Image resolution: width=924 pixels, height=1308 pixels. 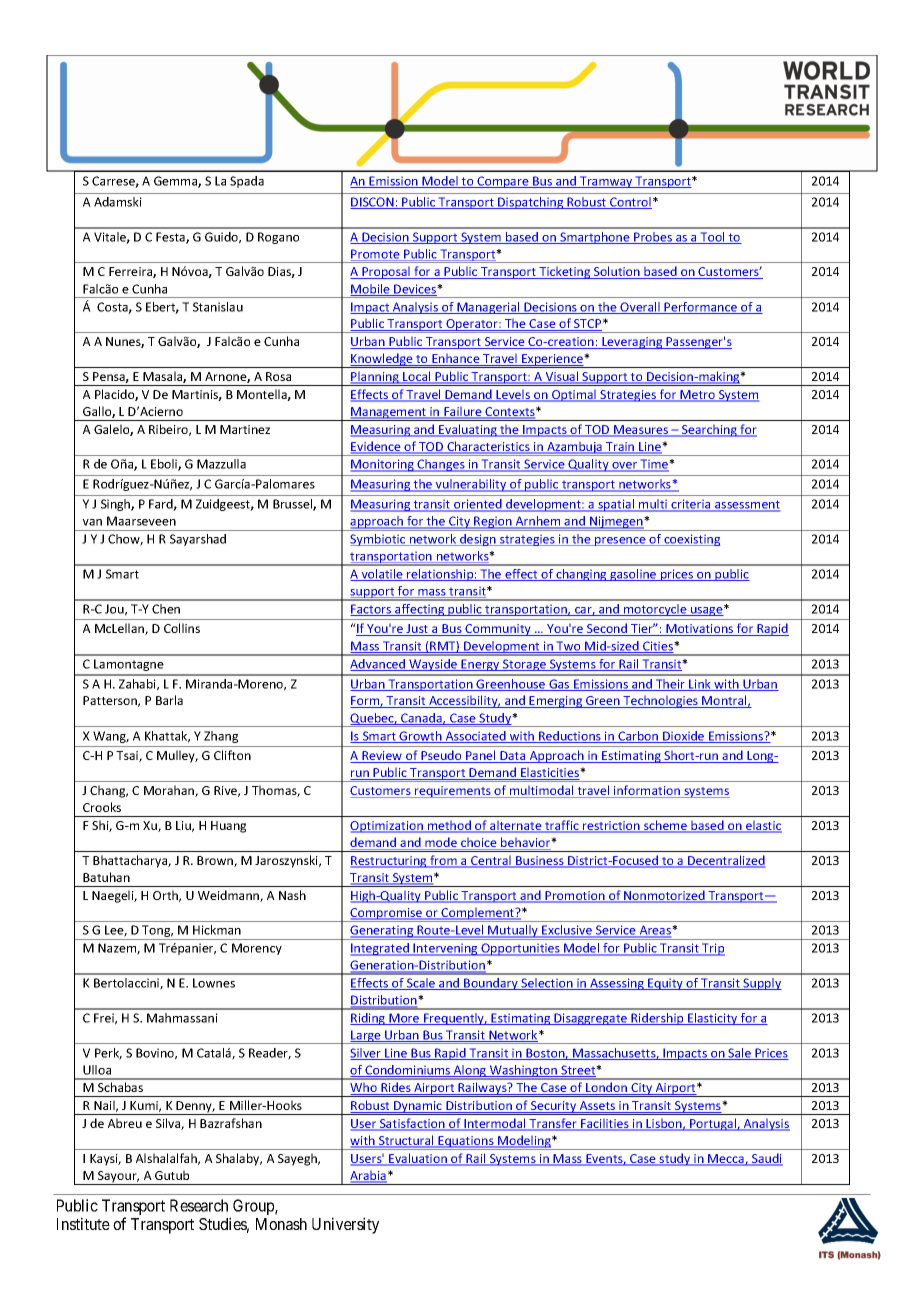 I want to click on Growth, so click(x=421, y=737).
